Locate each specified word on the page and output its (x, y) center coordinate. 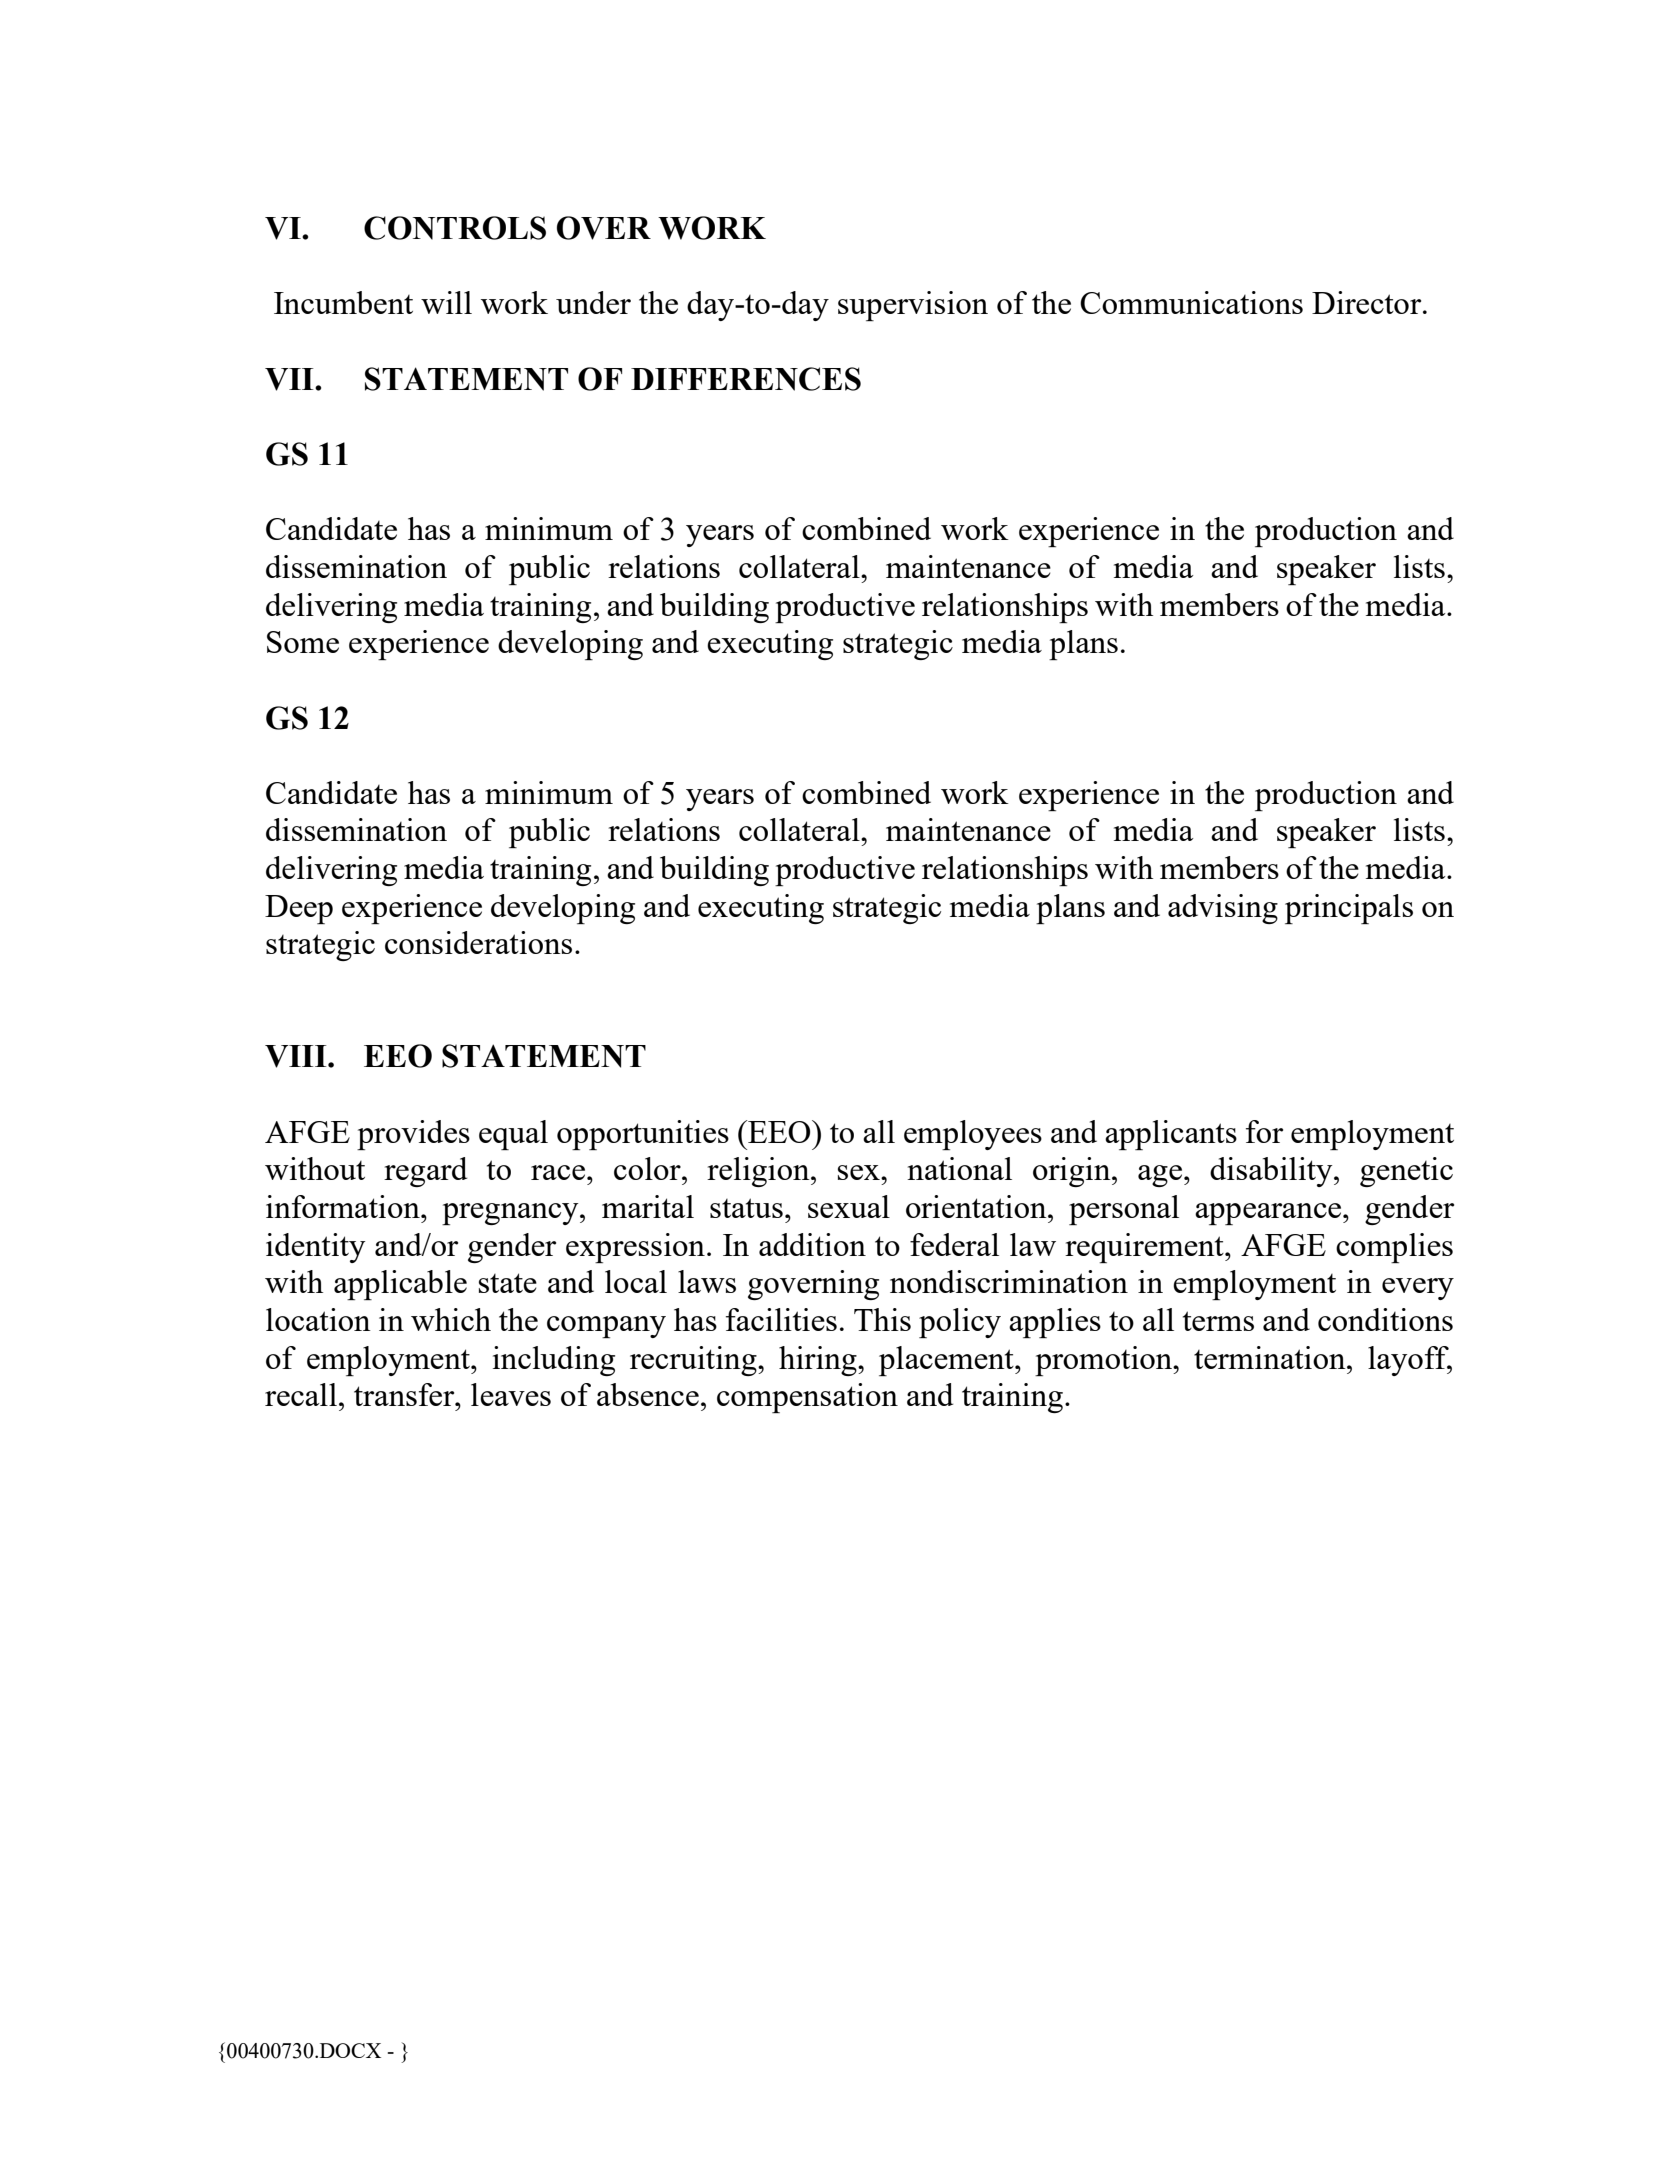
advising (1223, 909)
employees (973, 1135)
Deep (299, 909)
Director (1368, 302)
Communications (1191, 302)
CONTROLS (455, 228)
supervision (913, 306)
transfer (405, 1394)
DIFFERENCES (746, 379)
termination (1271, 1357)
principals (1349, 909)
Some (303, 642)
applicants (1171, 1135)
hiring (819, 1361)
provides (413, 1135)
